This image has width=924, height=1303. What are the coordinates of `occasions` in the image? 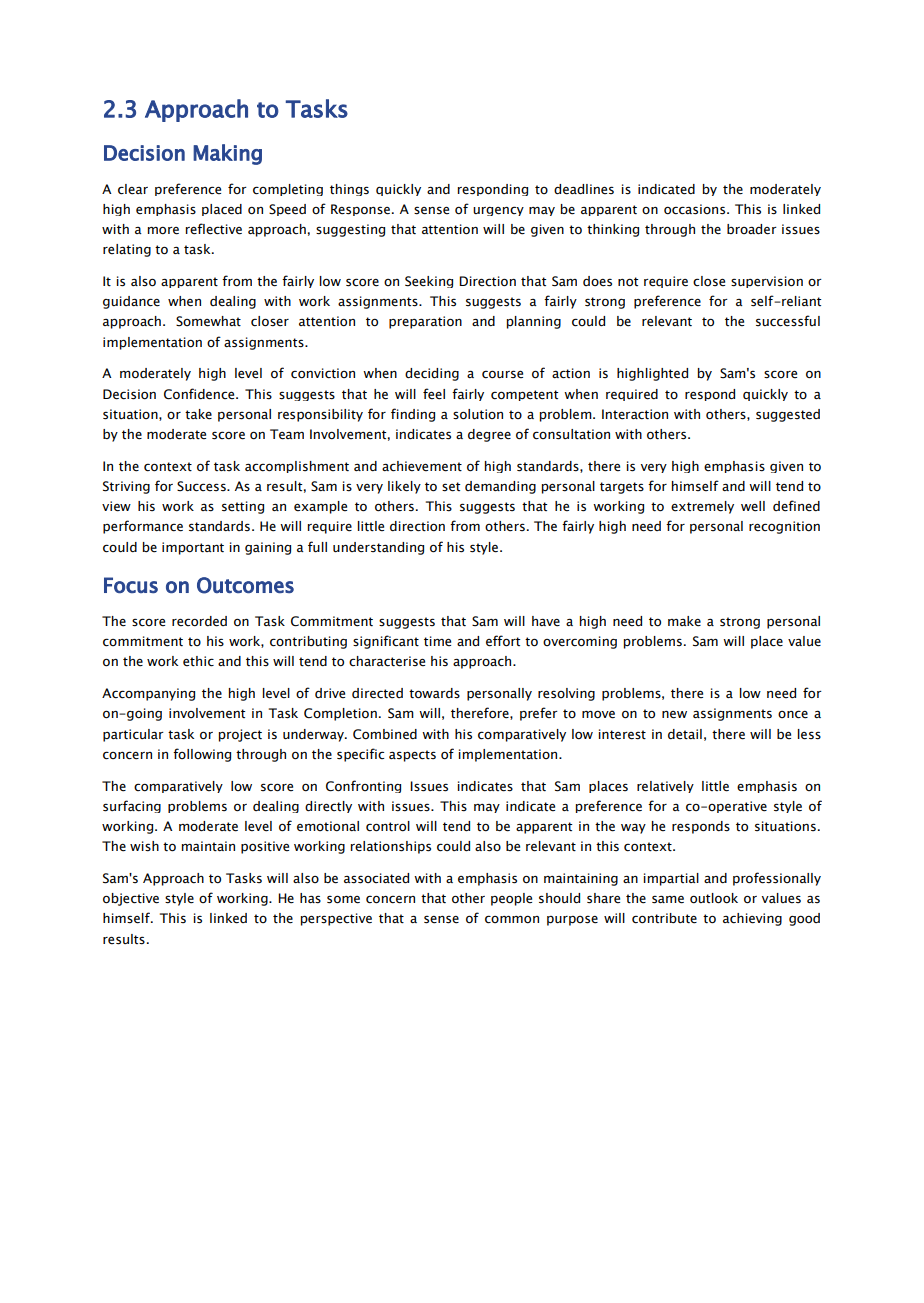 It's located at (696, 209).
